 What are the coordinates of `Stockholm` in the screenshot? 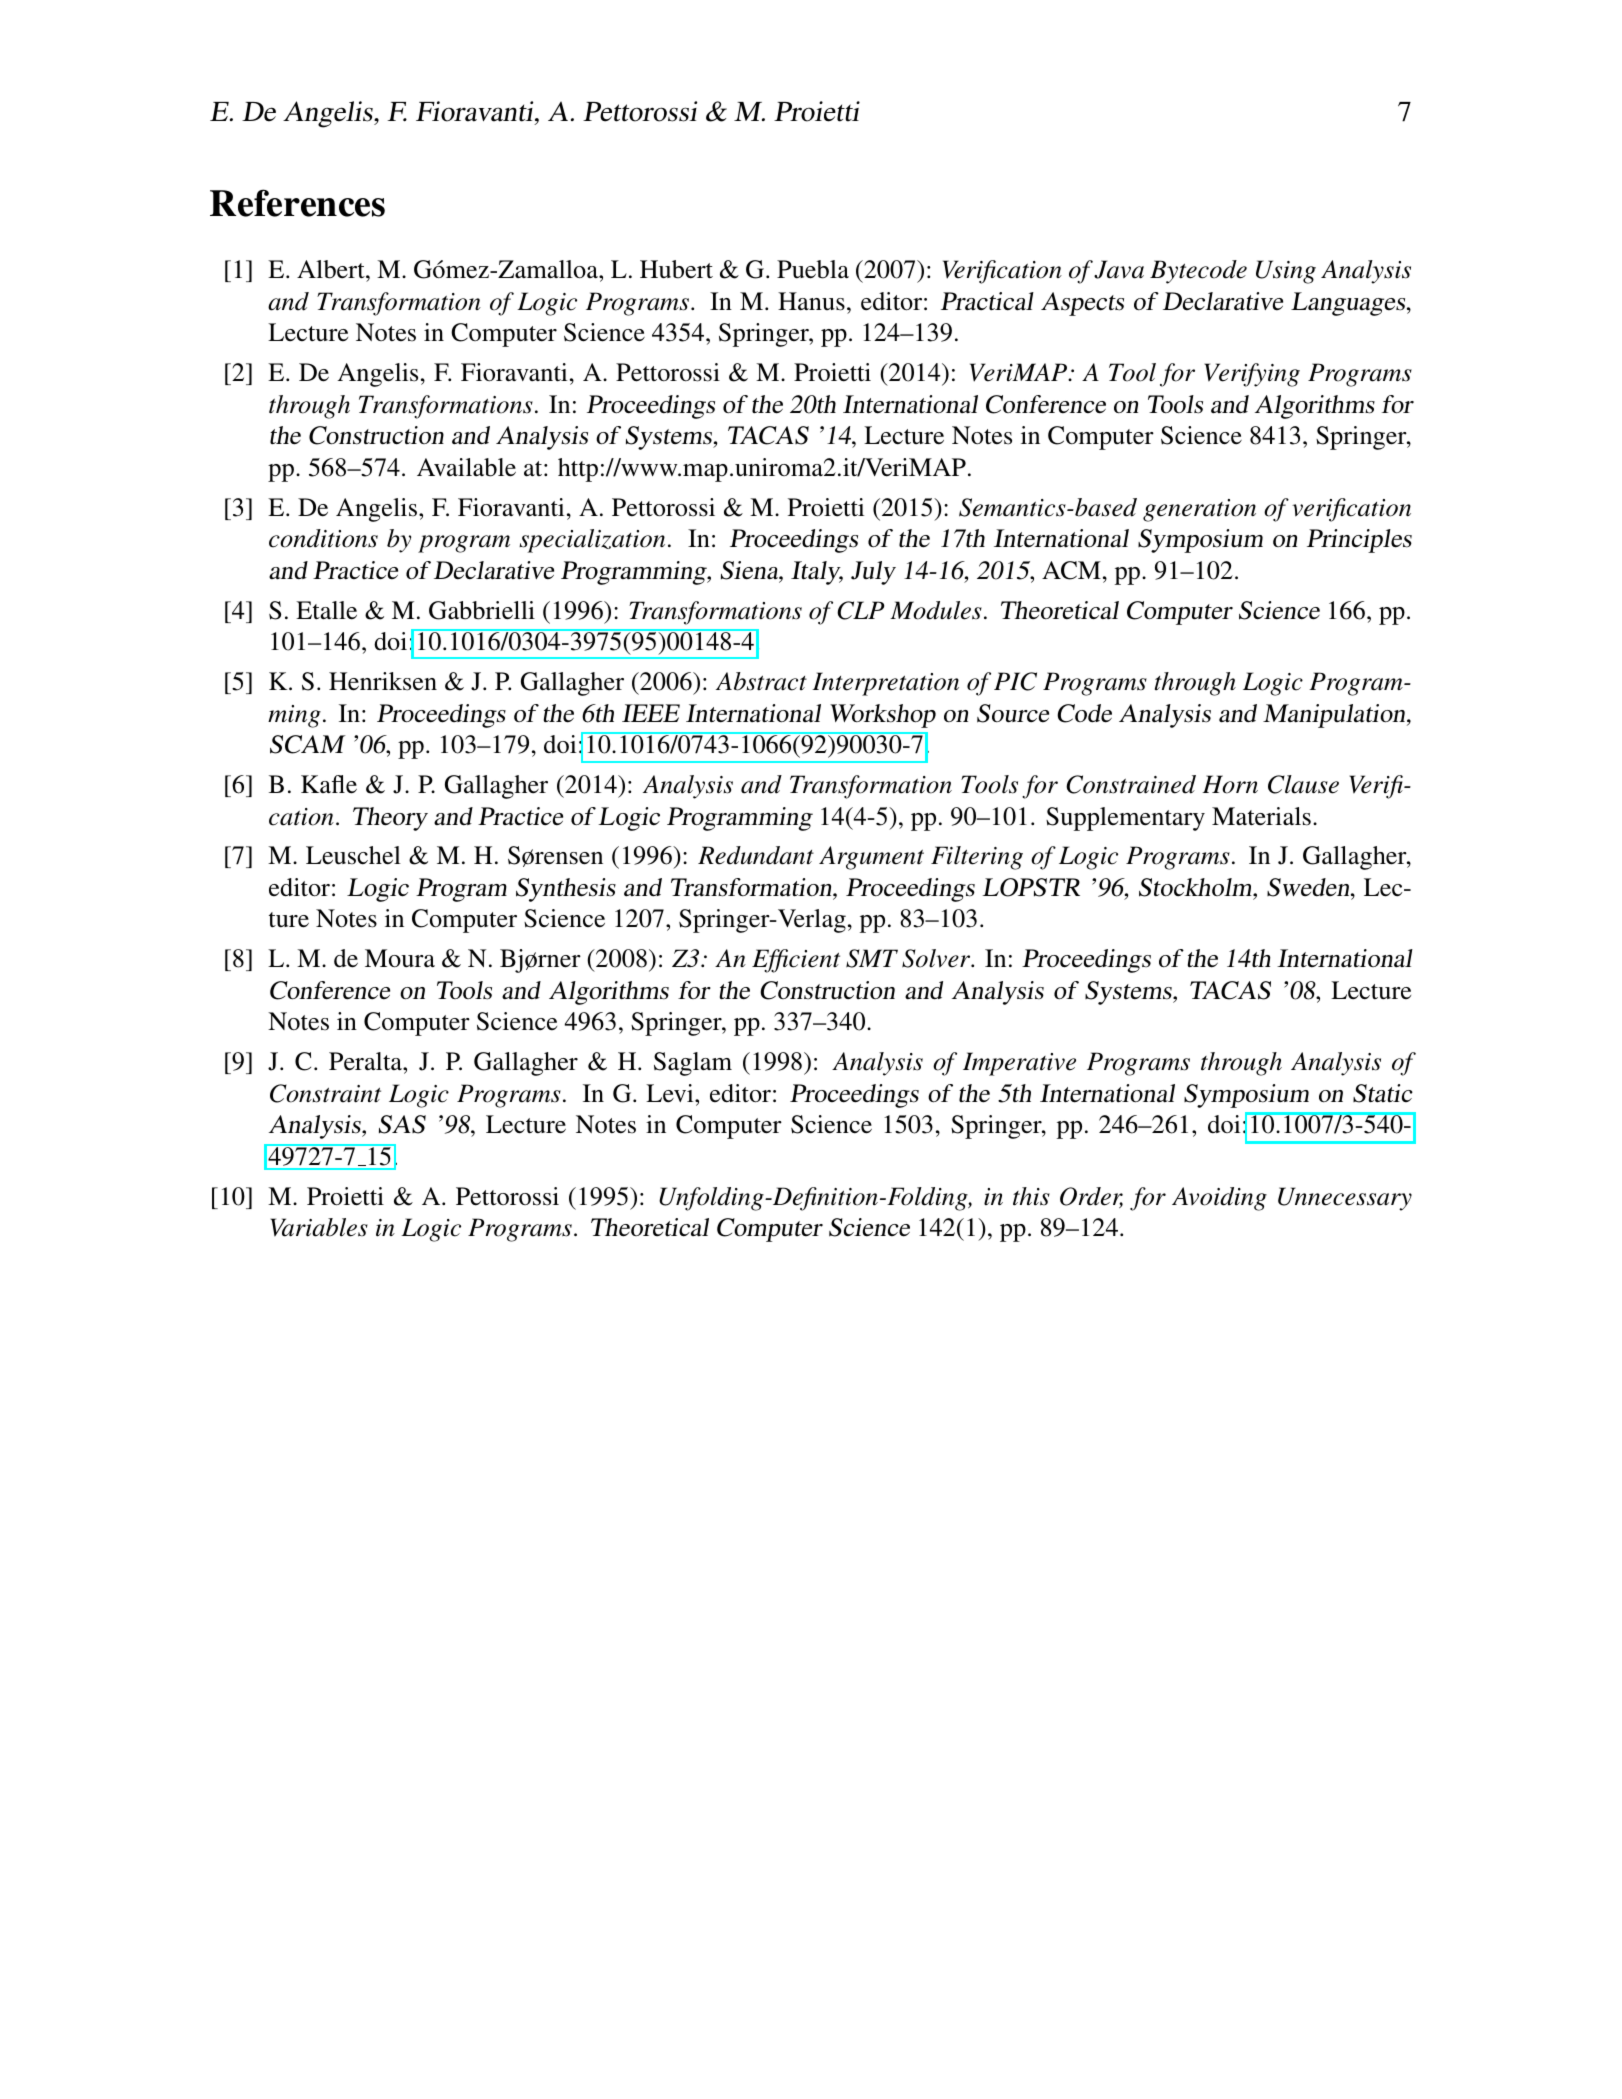 It's located at (1196, 887).
